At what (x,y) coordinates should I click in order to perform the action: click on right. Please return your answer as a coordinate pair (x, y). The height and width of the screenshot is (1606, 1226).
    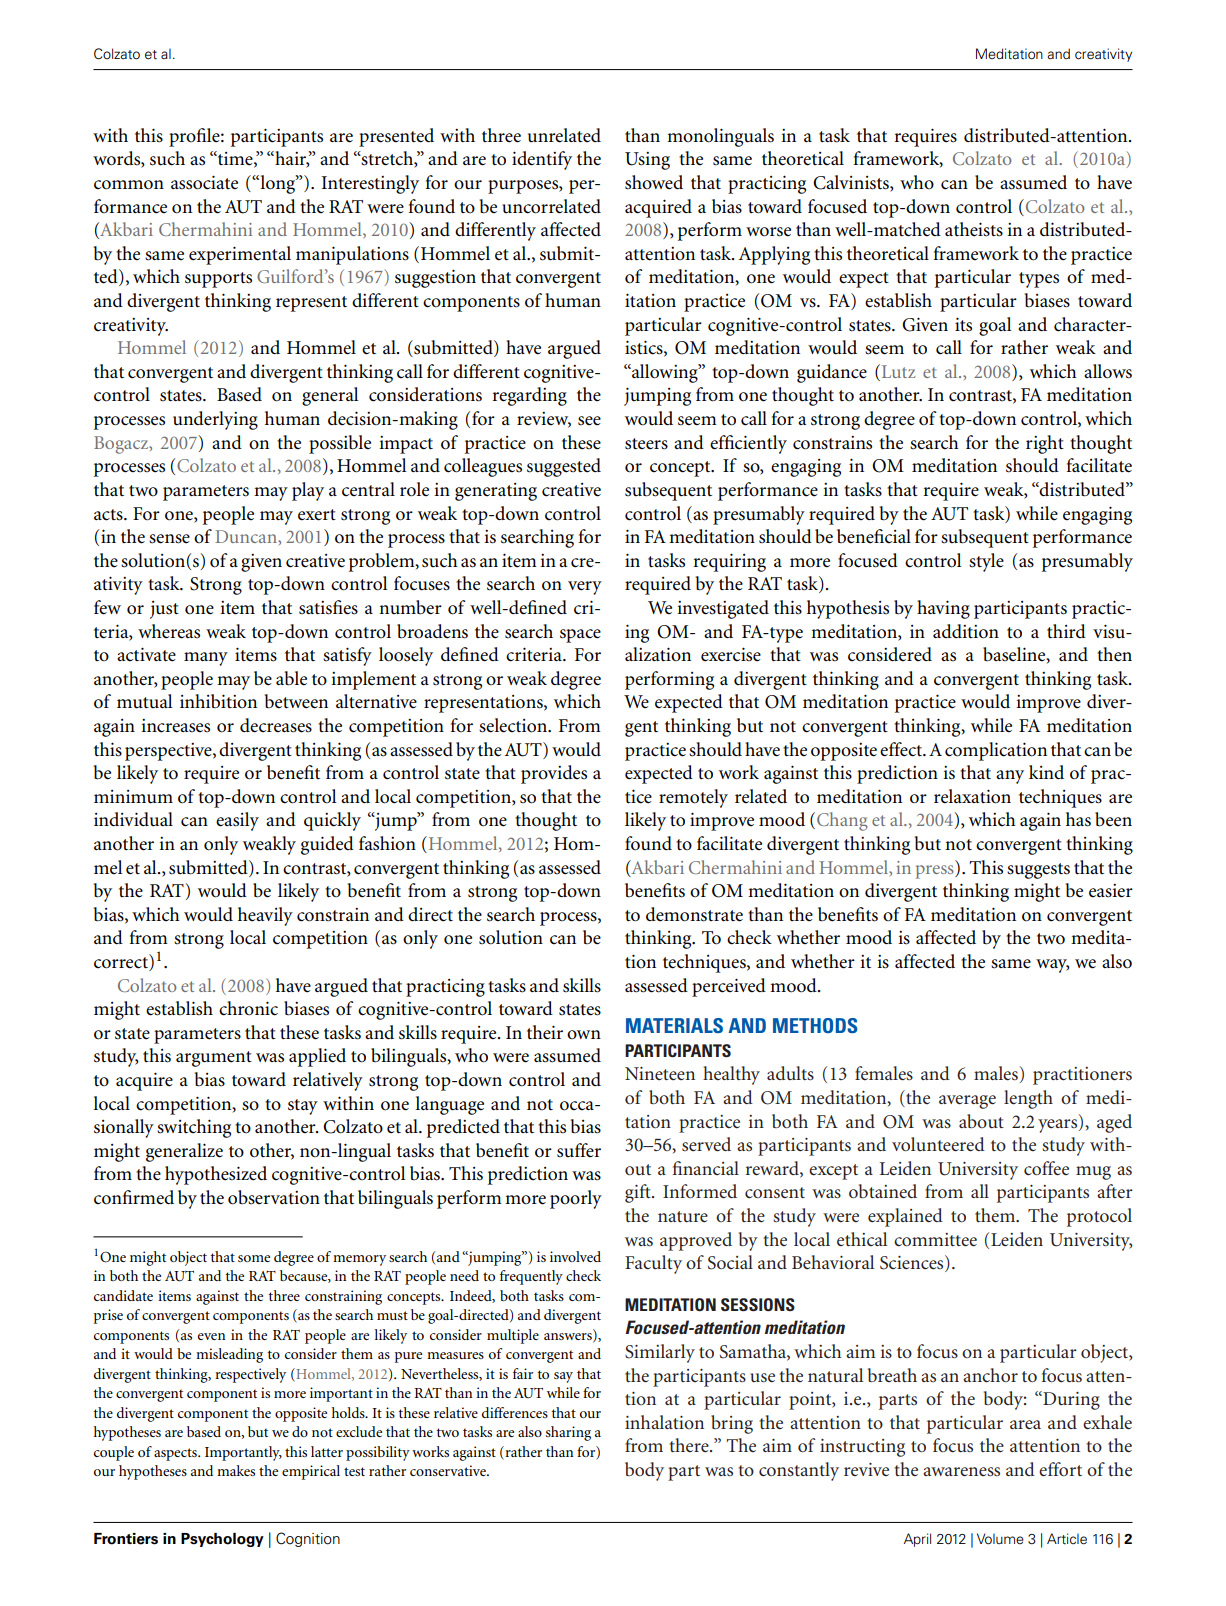
    Looking at the image, I should click on (1045, 444).
